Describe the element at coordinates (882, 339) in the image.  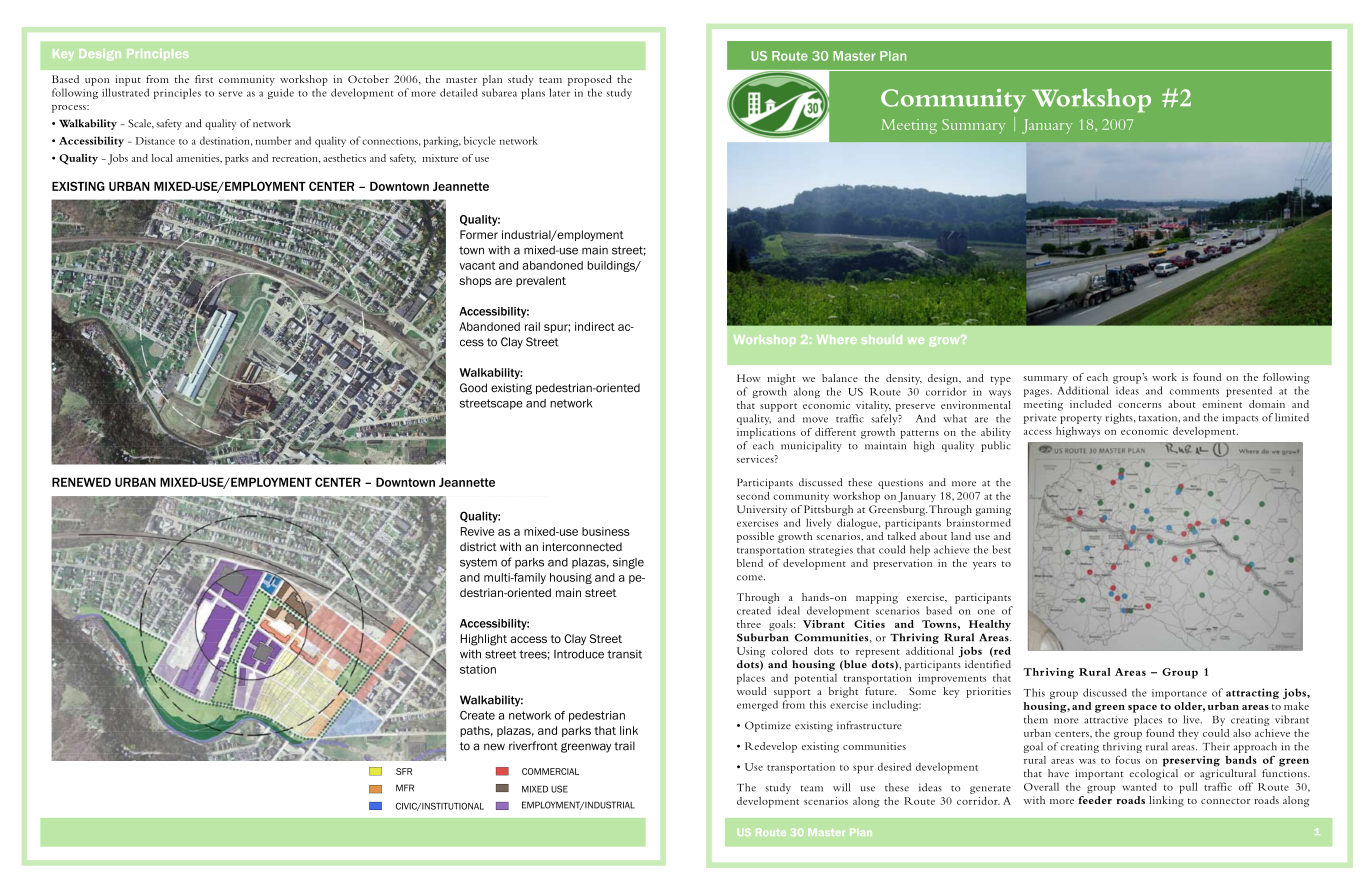
I see `should` at that location.
